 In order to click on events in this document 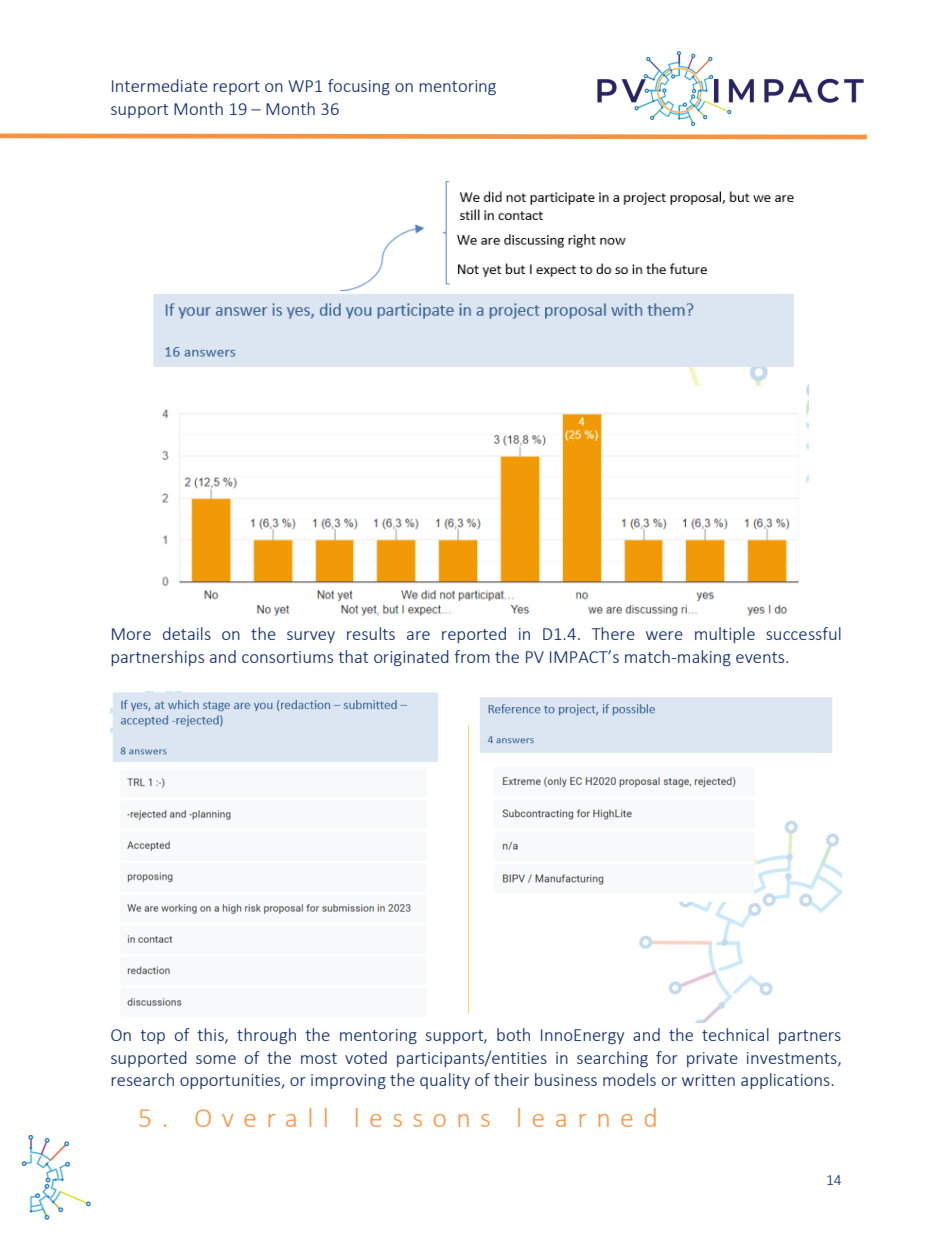, I will do `click(761, 657)`.
